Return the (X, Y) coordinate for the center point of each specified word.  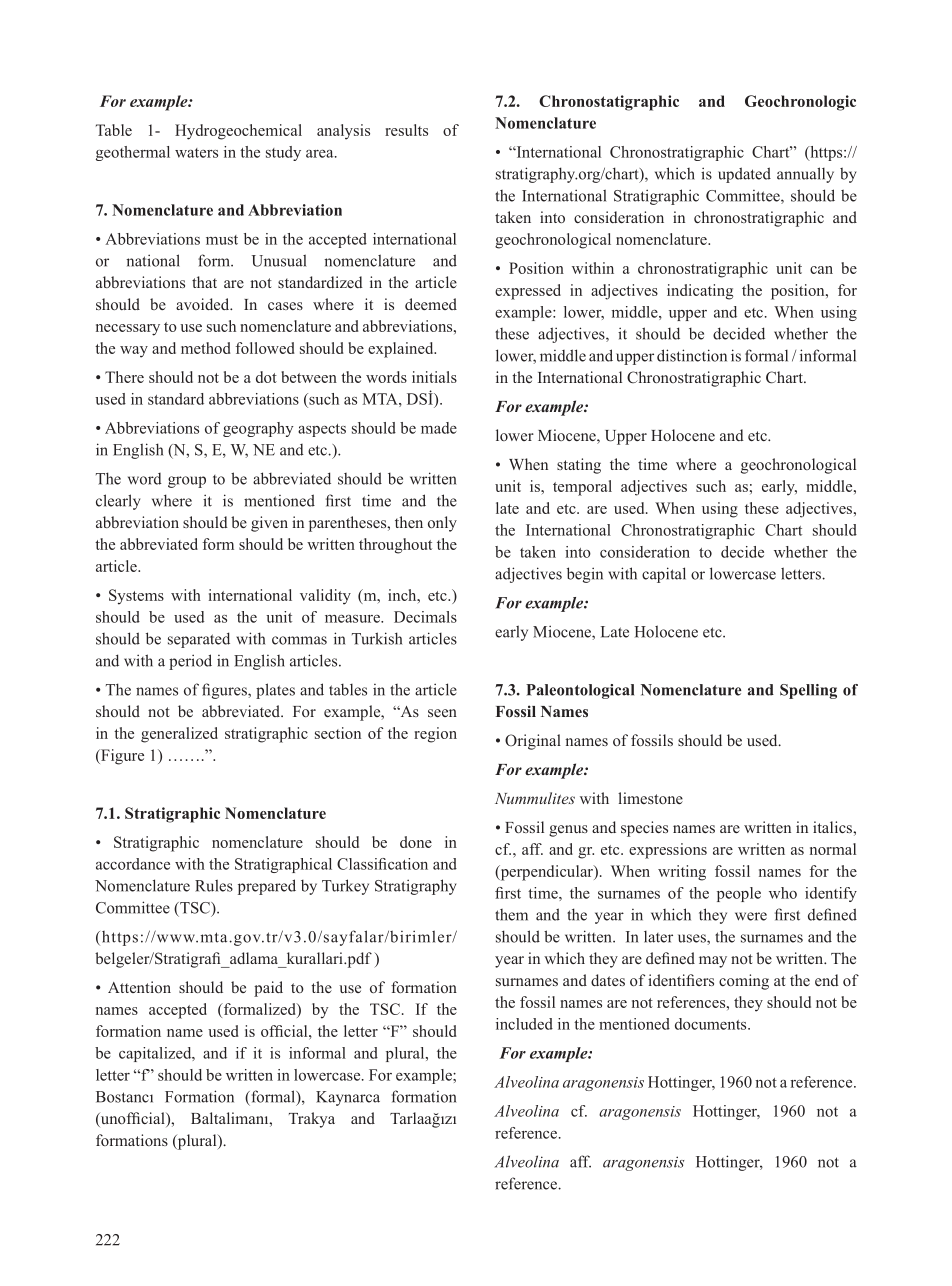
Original (533, 742)
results (406, 130)
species (644, 829)
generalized (179, 735)
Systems (136, 597)
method (206, 348)
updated (744, 175)
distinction (692, 355)
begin (585, 575)
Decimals (425, 617)
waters (196, 153)
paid (268, 989)
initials (434, 377)
